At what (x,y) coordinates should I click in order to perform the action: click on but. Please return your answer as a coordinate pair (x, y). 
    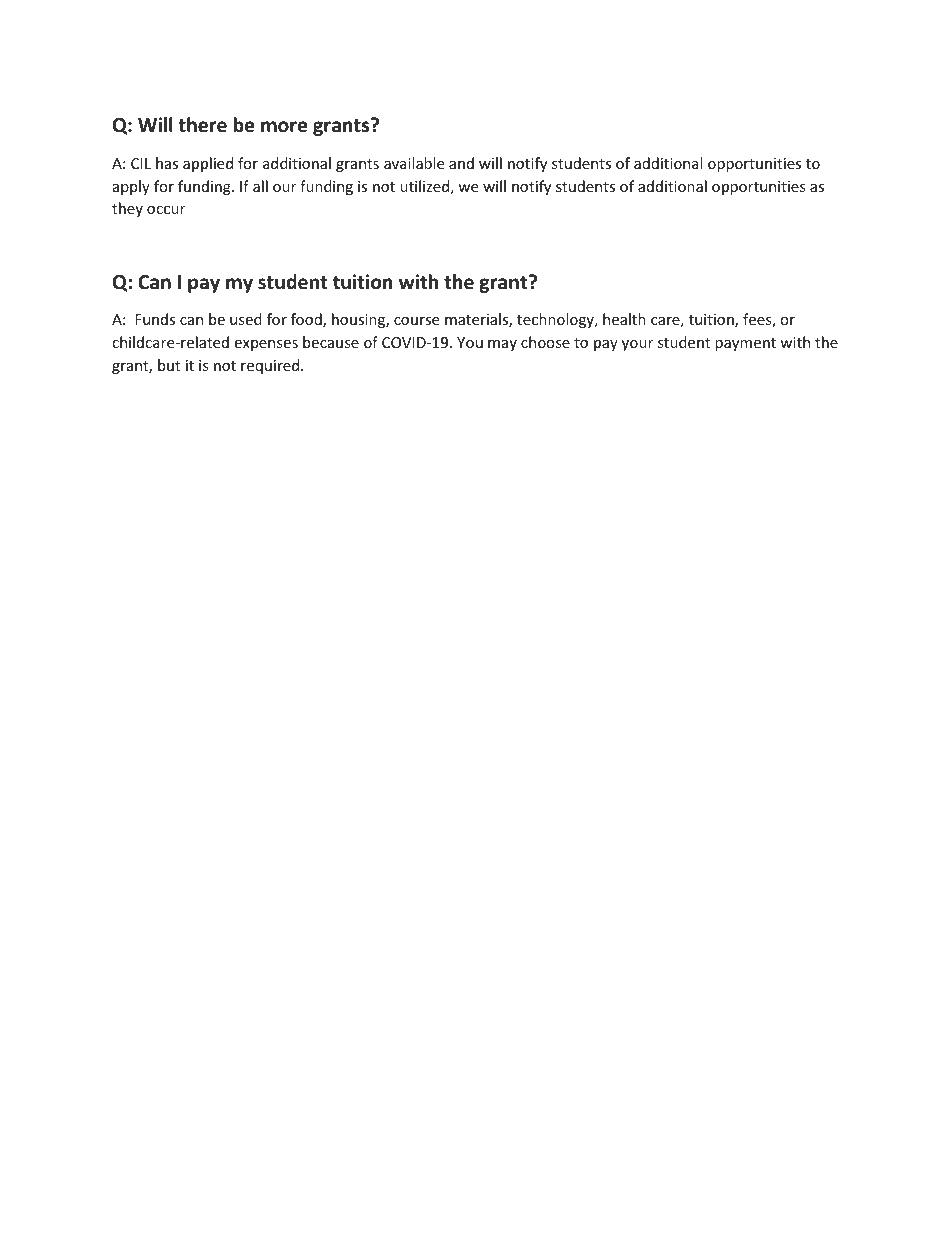
    Looking at the image, I should click on (169, 365).
